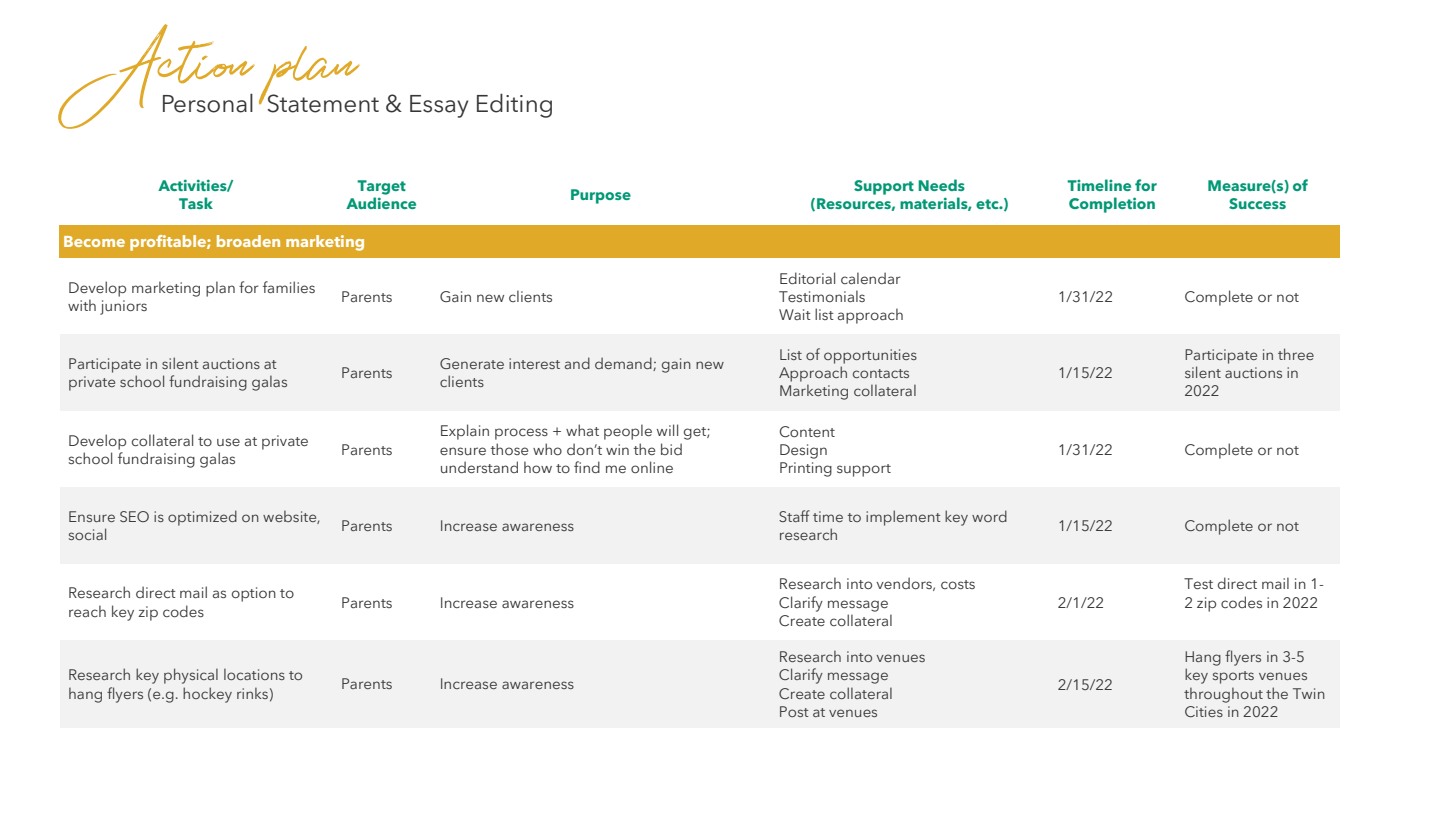 The height and width of the screenshot is (819, 1456). What do you see at coordinates (1296, 354) in the screenshot?
I see `three` at bounding box center [1296, 354].
